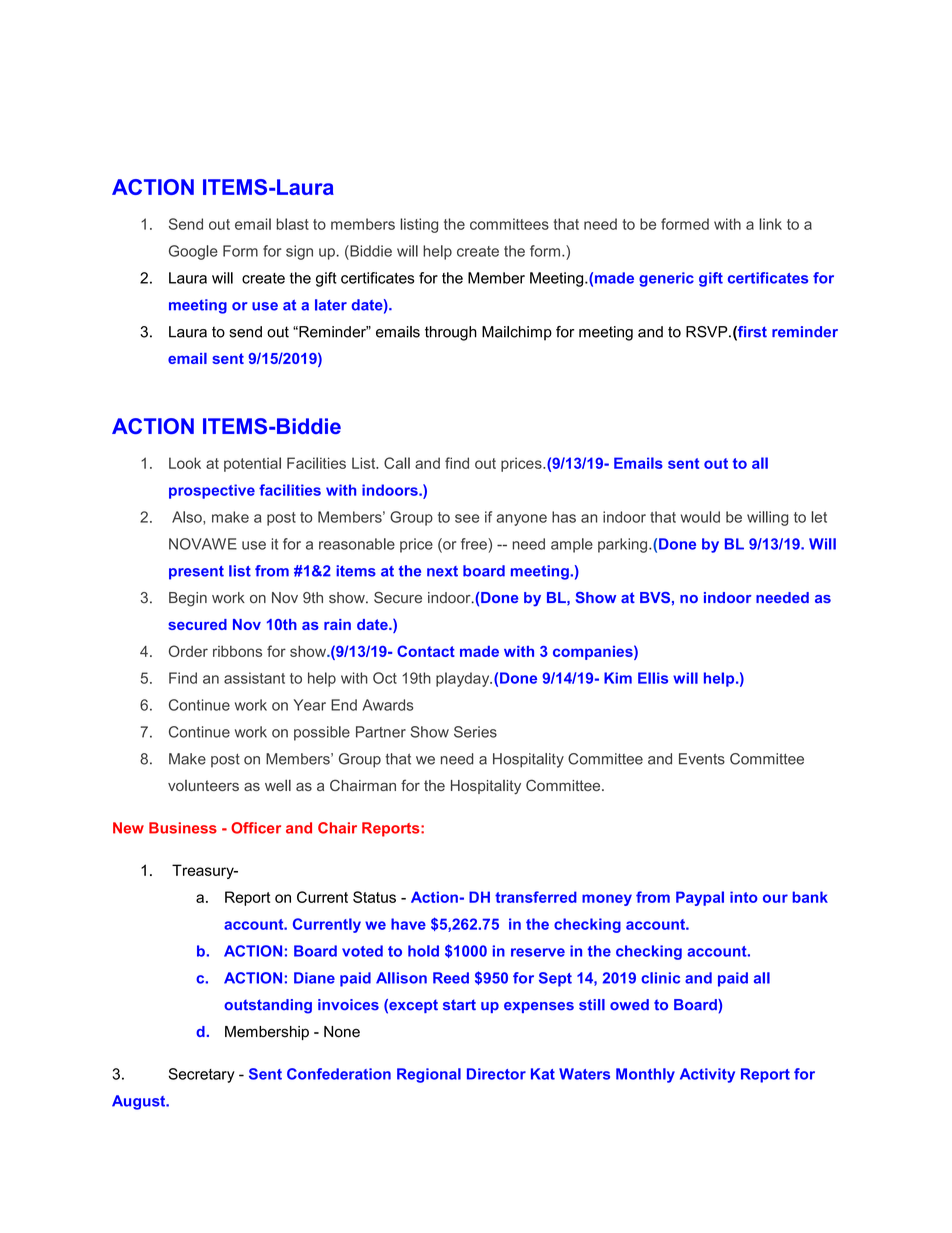 Image resolution: width=952 pixels, height=1233 pixels. I want to click on Google, so click(193, 252).
